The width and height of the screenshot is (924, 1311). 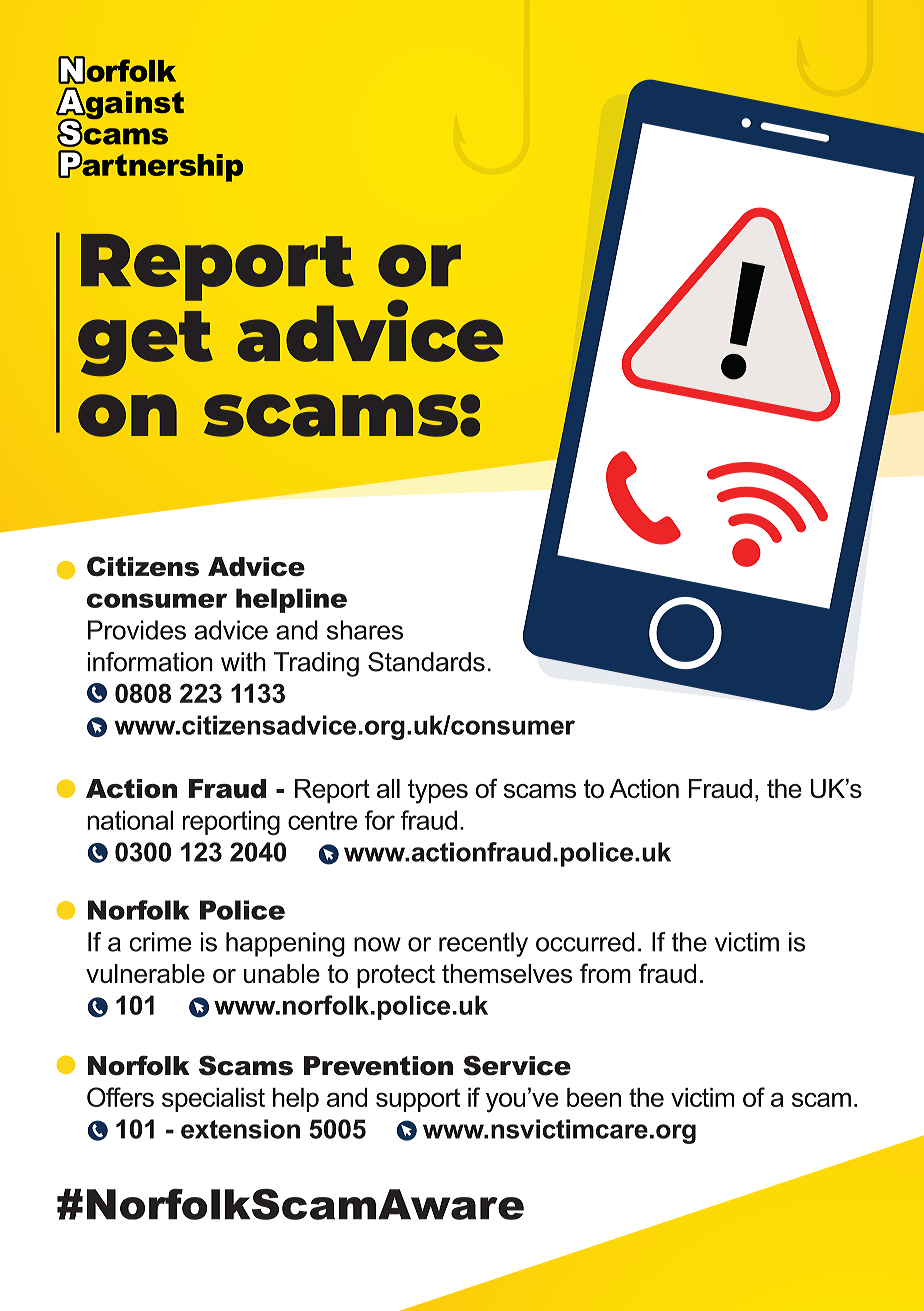 What do you see at coordinates (150, 662) in the screenshot?
I see `information` at bounding box center [150, 662].
